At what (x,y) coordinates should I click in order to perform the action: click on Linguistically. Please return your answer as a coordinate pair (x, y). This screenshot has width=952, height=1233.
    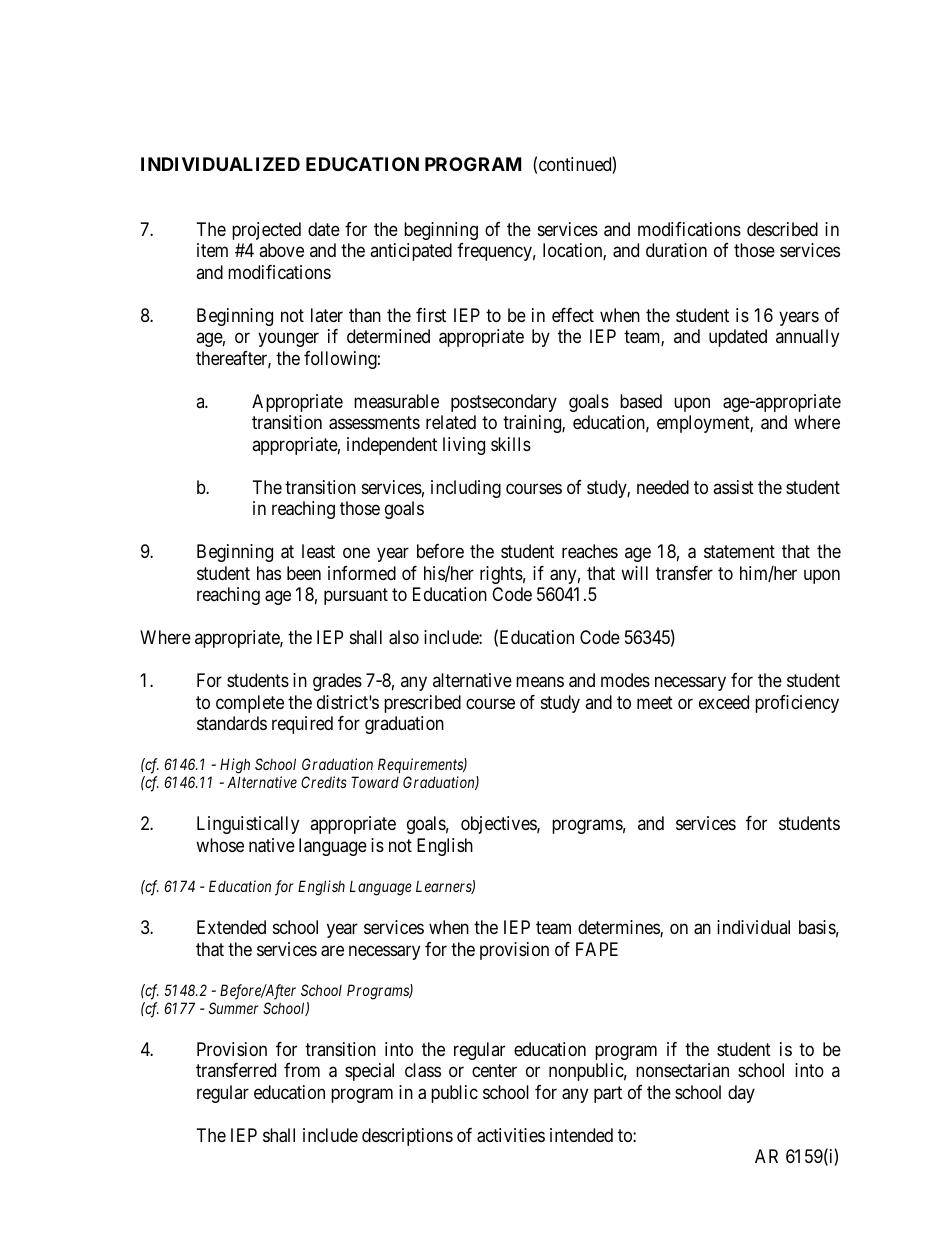
    Looking at the image, I should click on (248, 825).
